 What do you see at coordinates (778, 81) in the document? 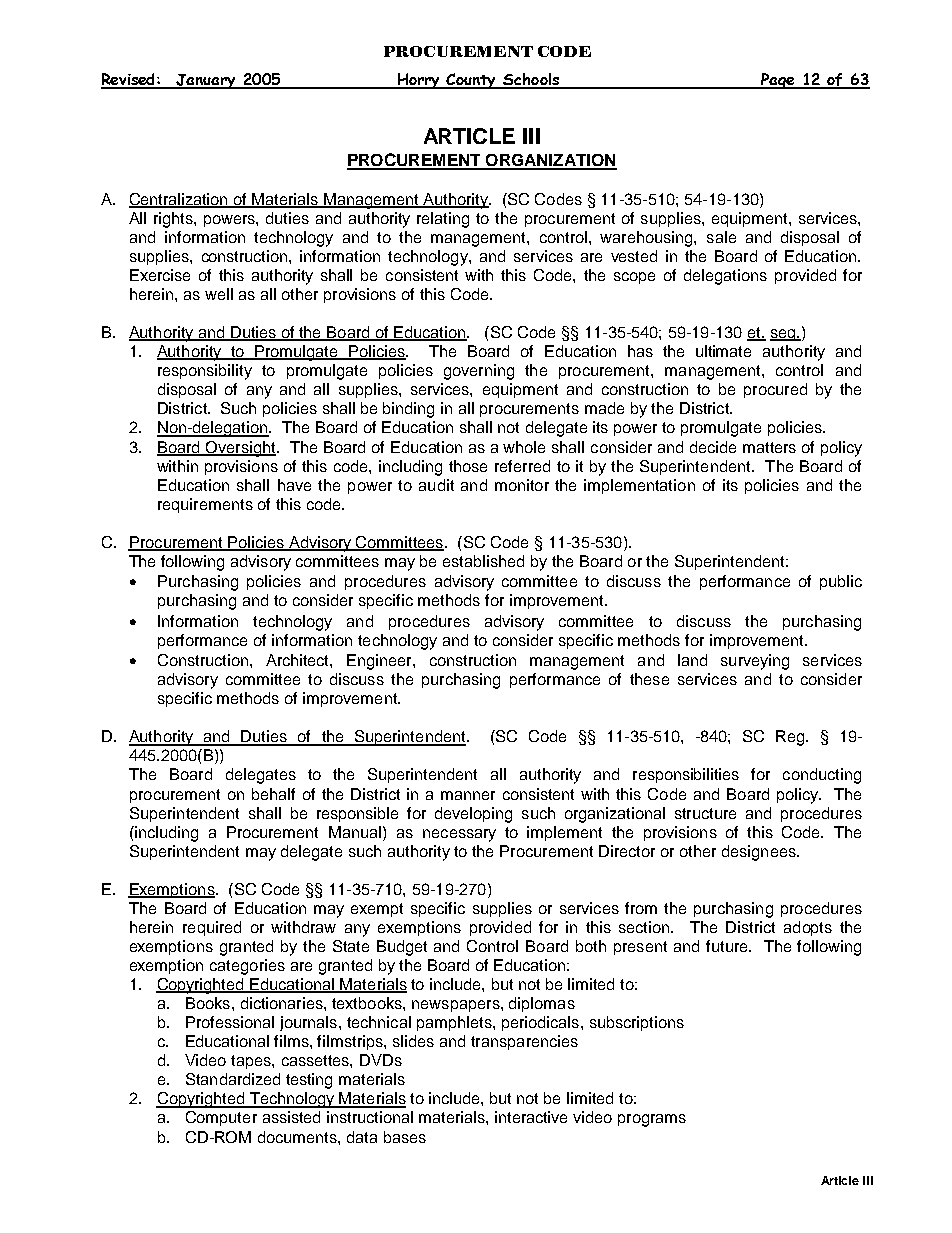
I see `Page` at bounding box center [778, 81].
